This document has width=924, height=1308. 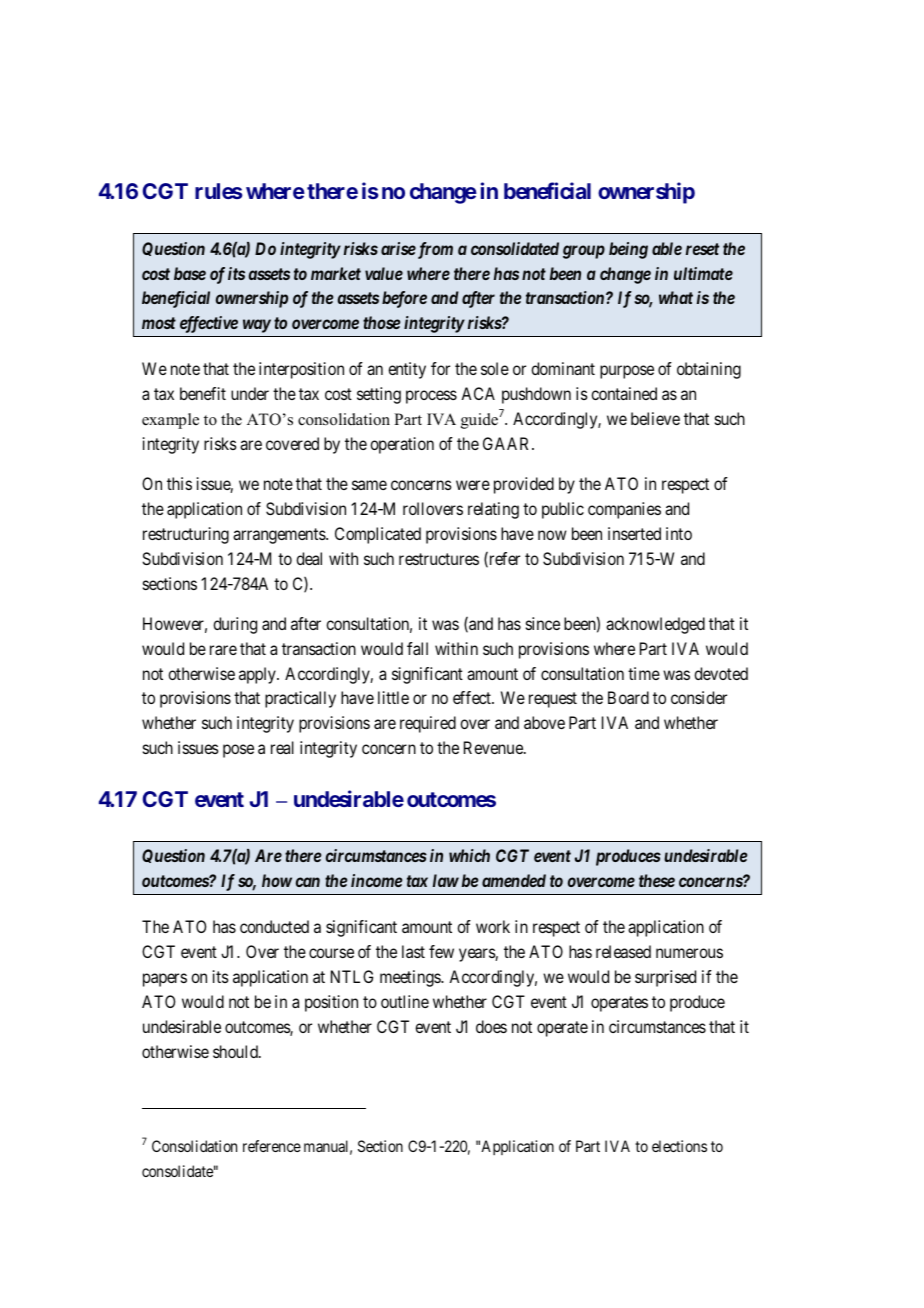 What do you see at coordinates (676, 297) in the document?
I see `what` at bounding box center [676, 297].
